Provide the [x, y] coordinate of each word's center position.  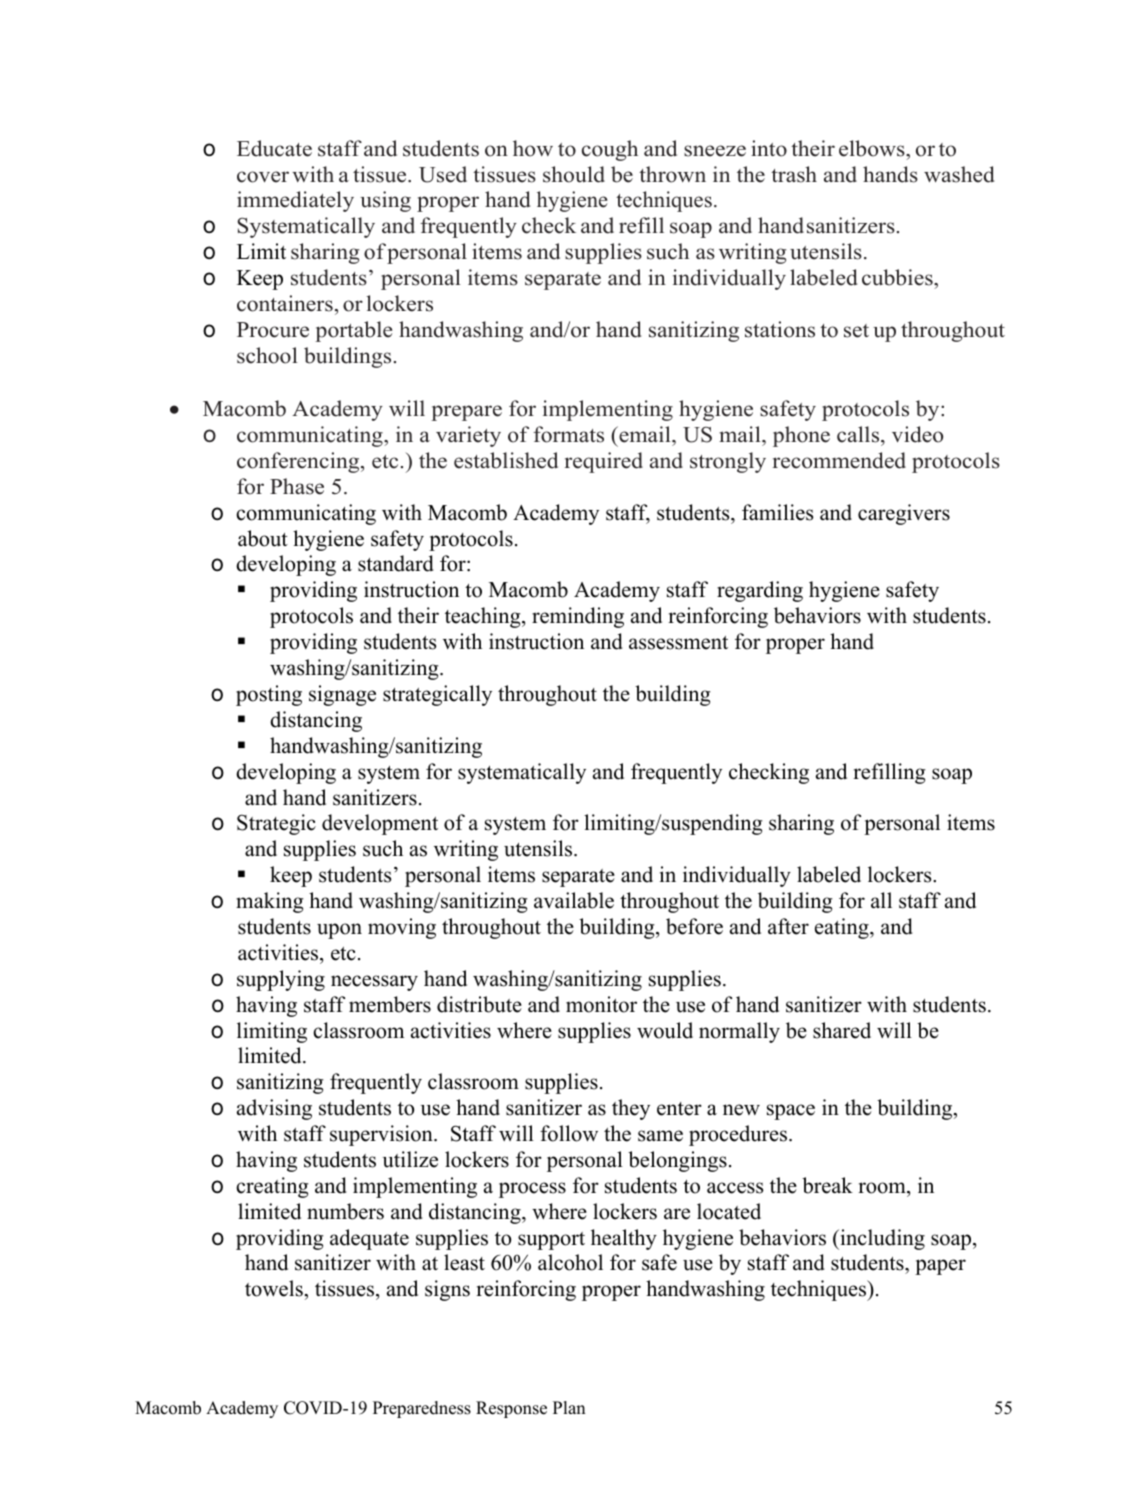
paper [940, 1267]
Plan [569, 1407]
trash [794, 174]
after [788, 926]
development [380, 824]
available [574, 900]
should [574, 174]
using [385, 201]
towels [275, 1288]
